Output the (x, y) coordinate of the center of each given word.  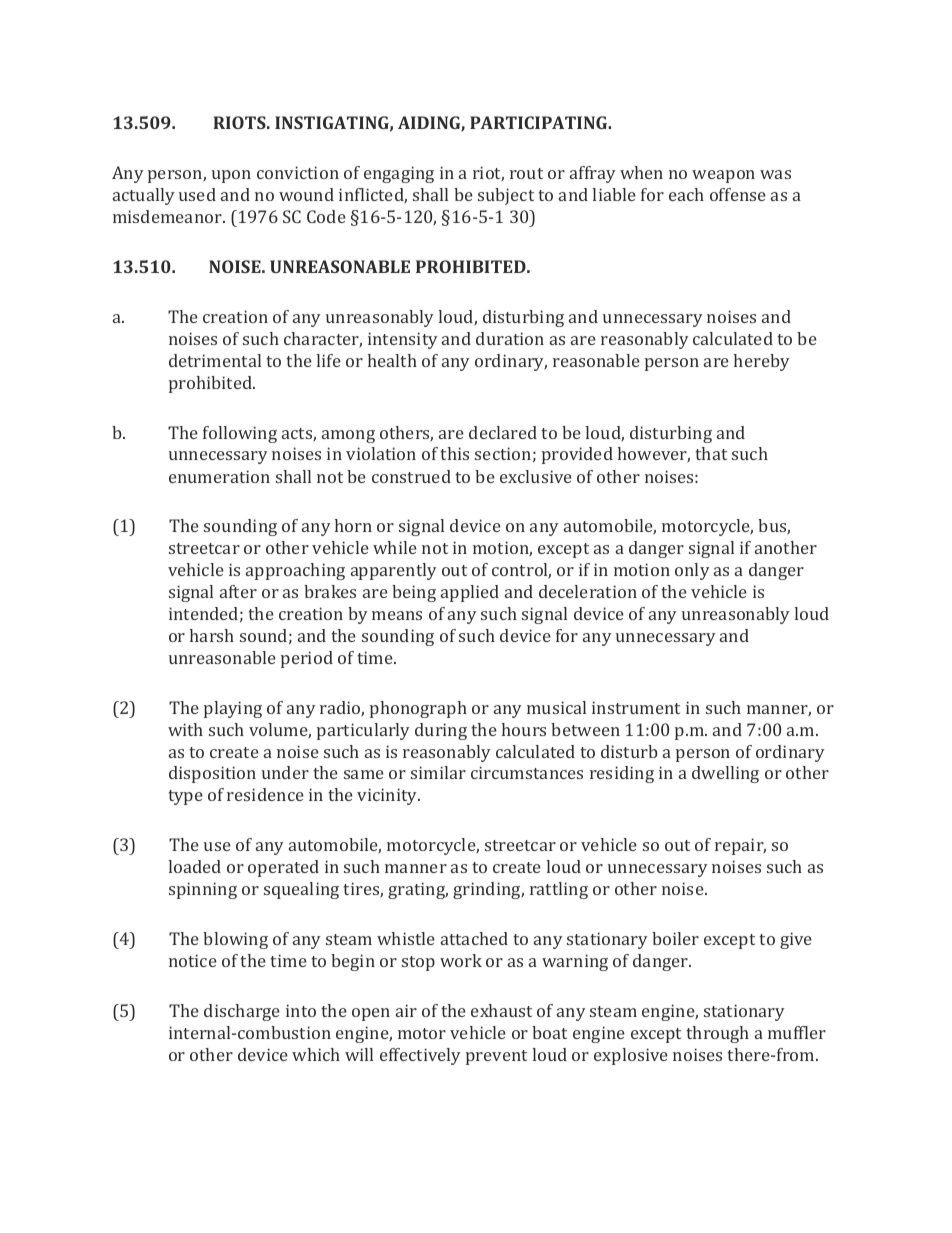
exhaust (501, 1010)
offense (738, 194)
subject (506, 196)
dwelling (725, 774)
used (197, 194)
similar (438, 772)
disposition (212, 774)
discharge (242, 1012)
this (454, 453)
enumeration (219, 476)
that (711, 453)
